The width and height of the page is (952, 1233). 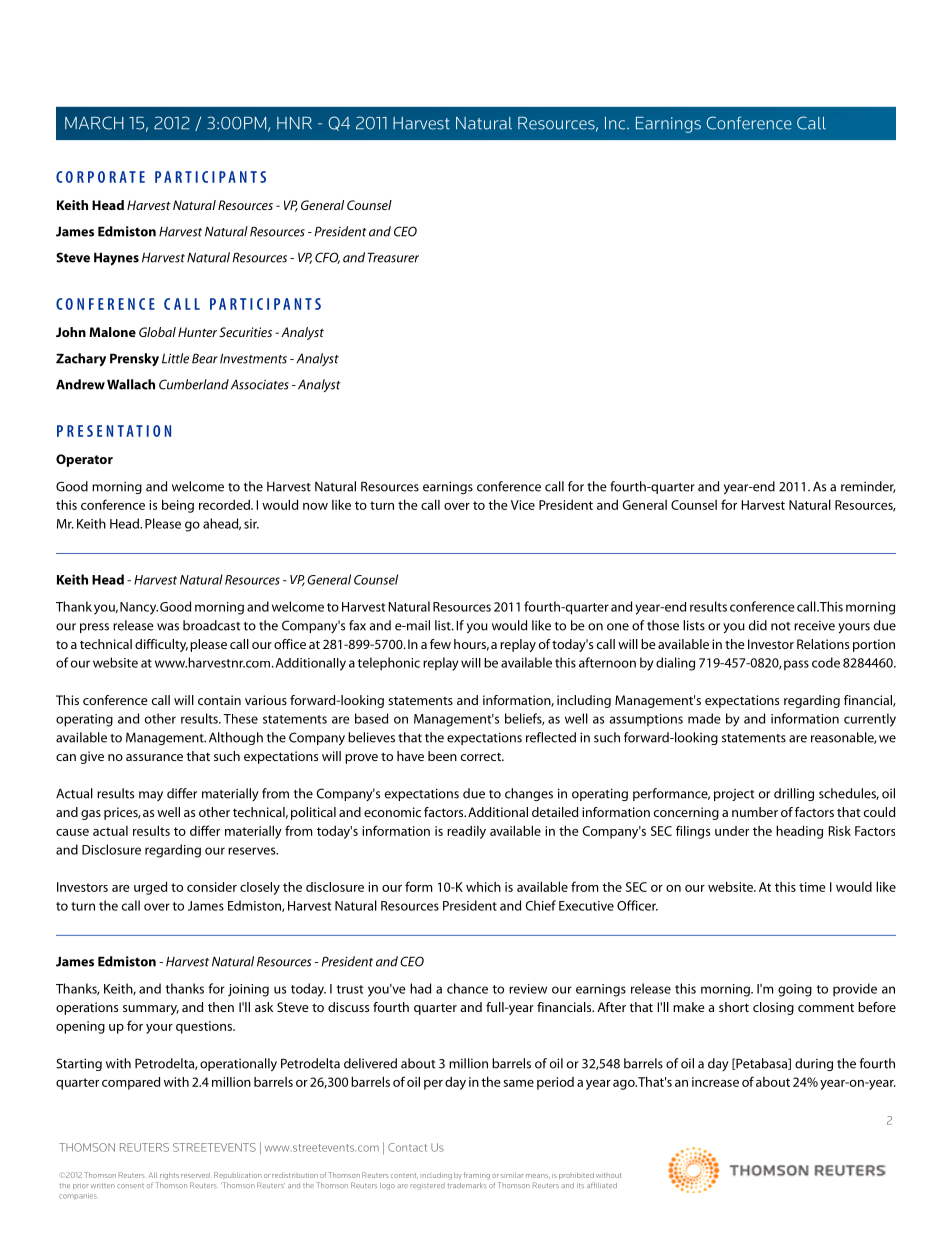 What do you see at coordinates (94, 123) in the page?
I see `MARCH` at bounding box center [94, 123].
